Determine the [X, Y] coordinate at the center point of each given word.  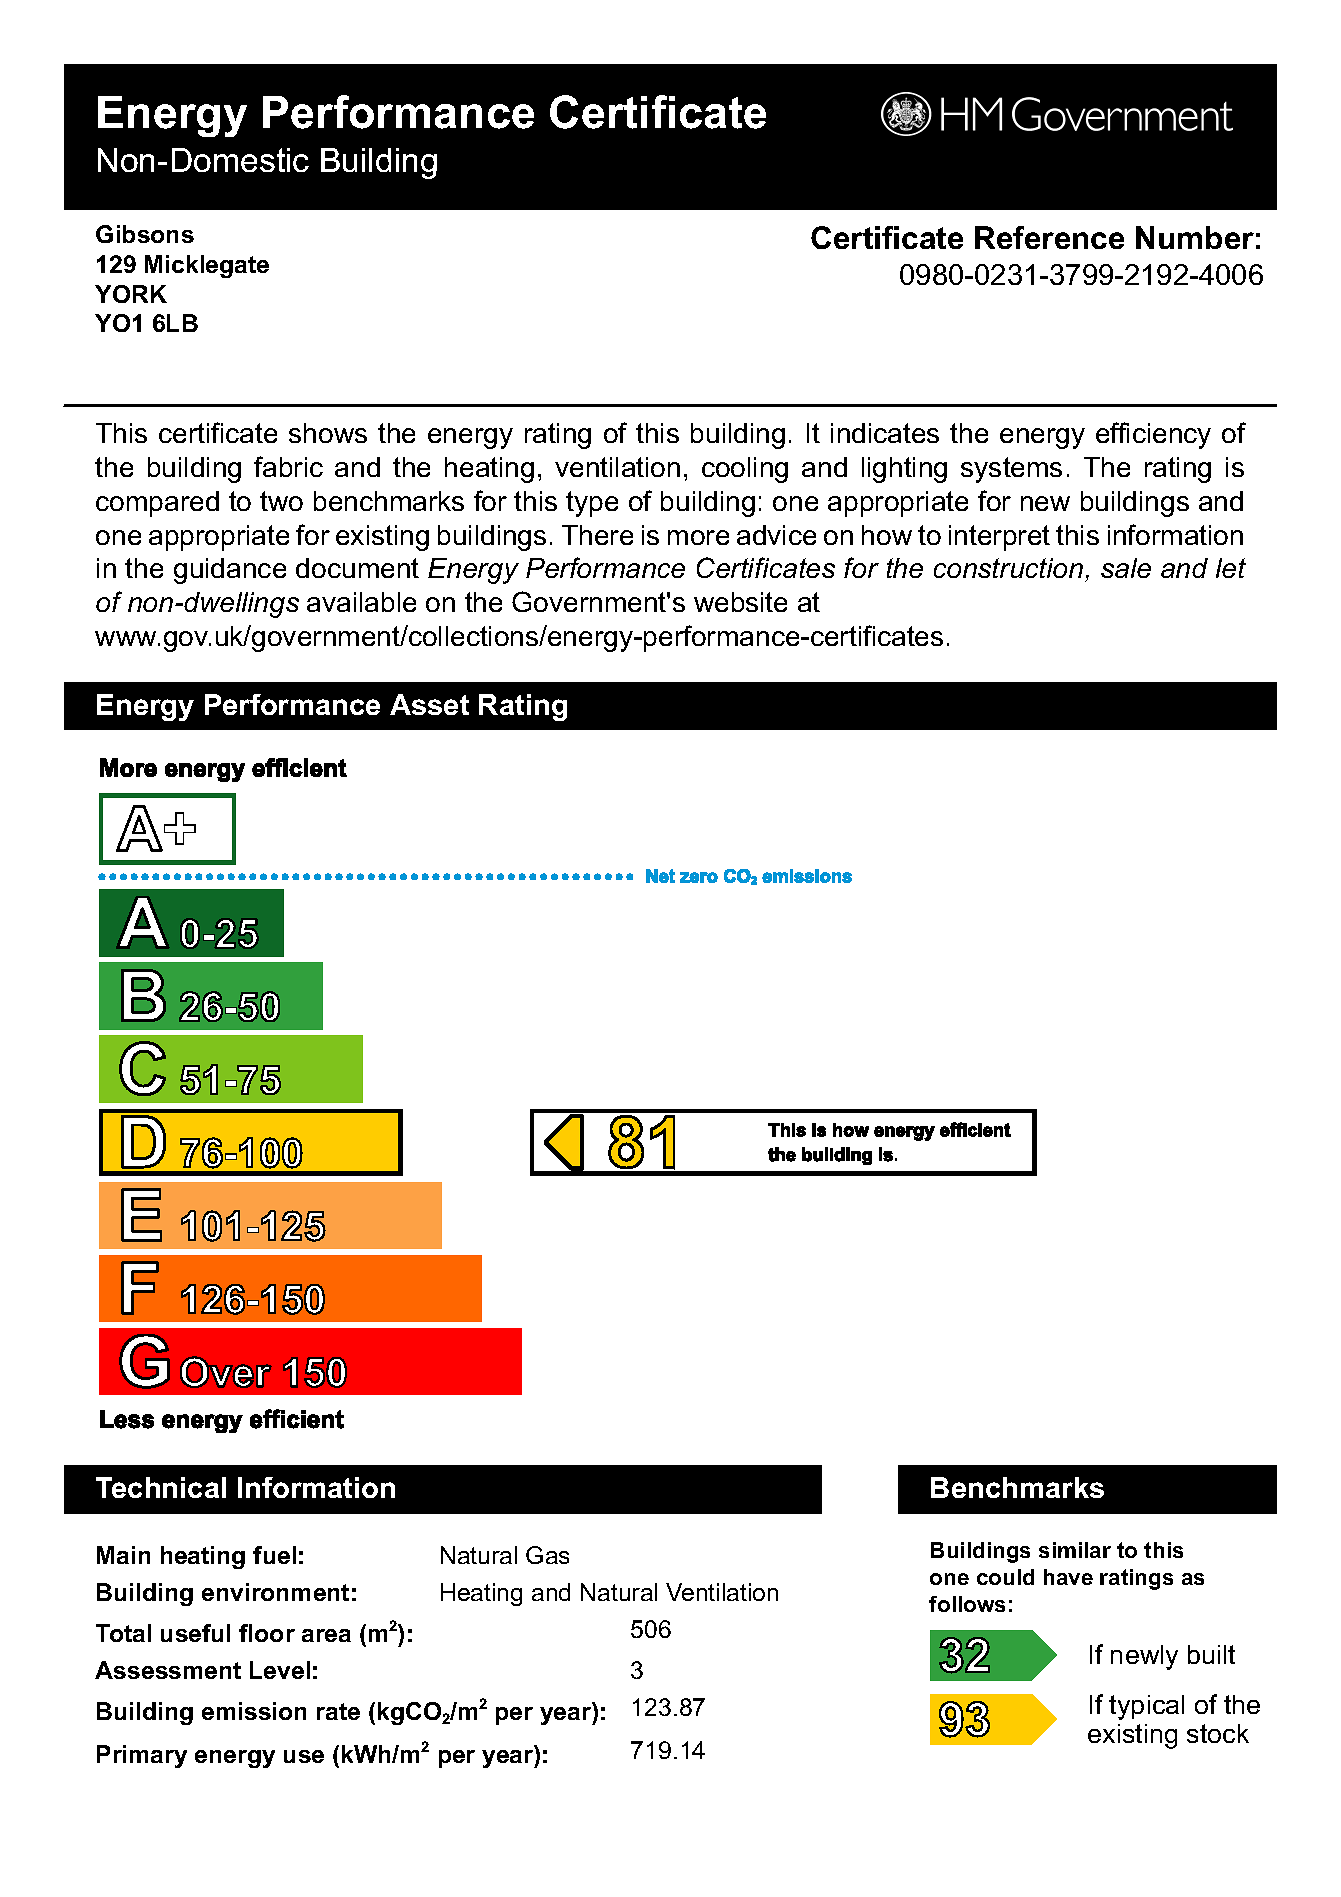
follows [967, 1604]
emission [254, 1711]
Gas [547, 1555]
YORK [131, 294]
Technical [161, 1487]
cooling [745, 470]
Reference [1049, 237]
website [740, 602]
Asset [429, 704]
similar [1075, 1550]
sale [1126, 568]
